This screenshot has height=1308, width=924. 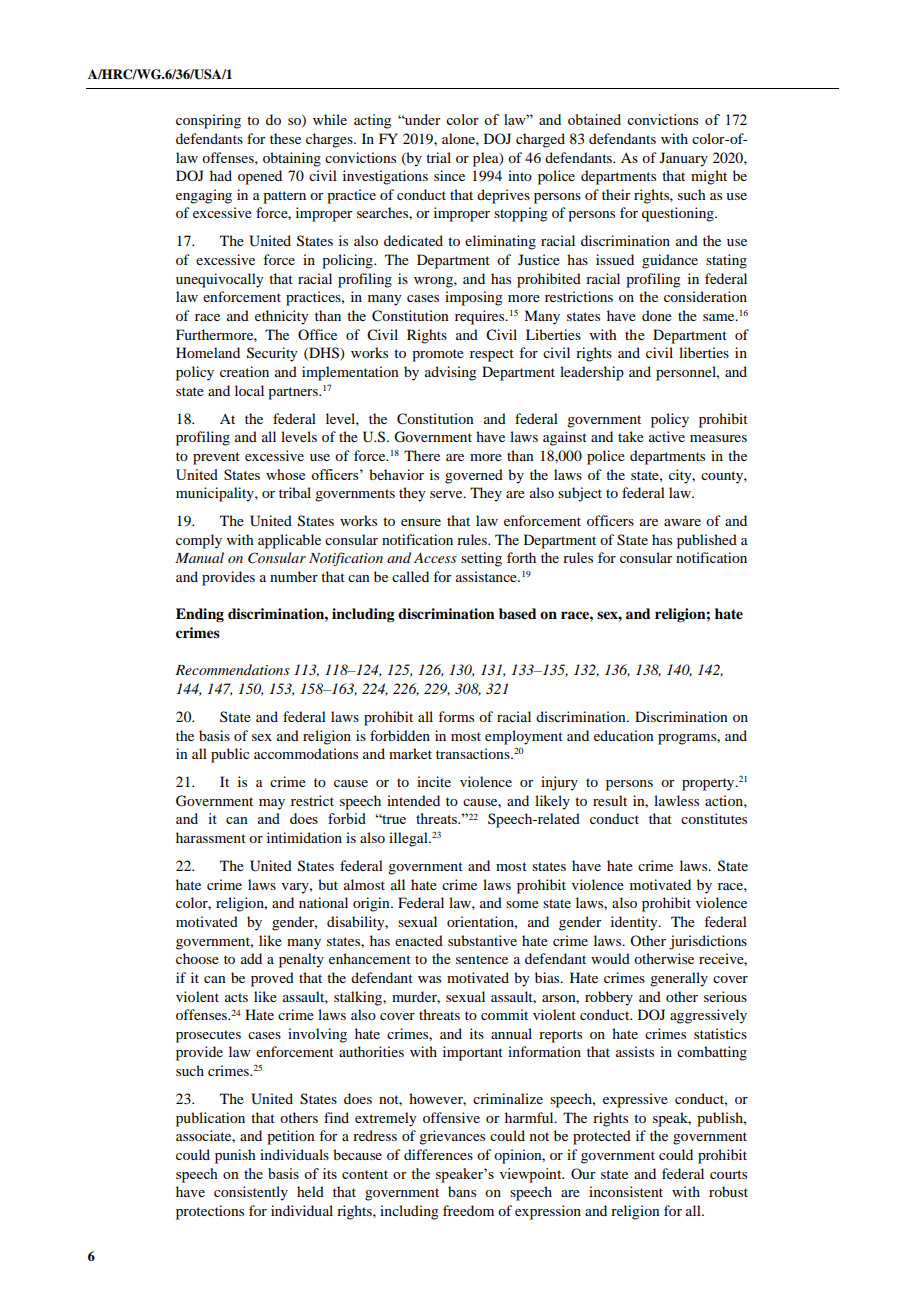 I want to click on January, so click(x=684, y=159).
